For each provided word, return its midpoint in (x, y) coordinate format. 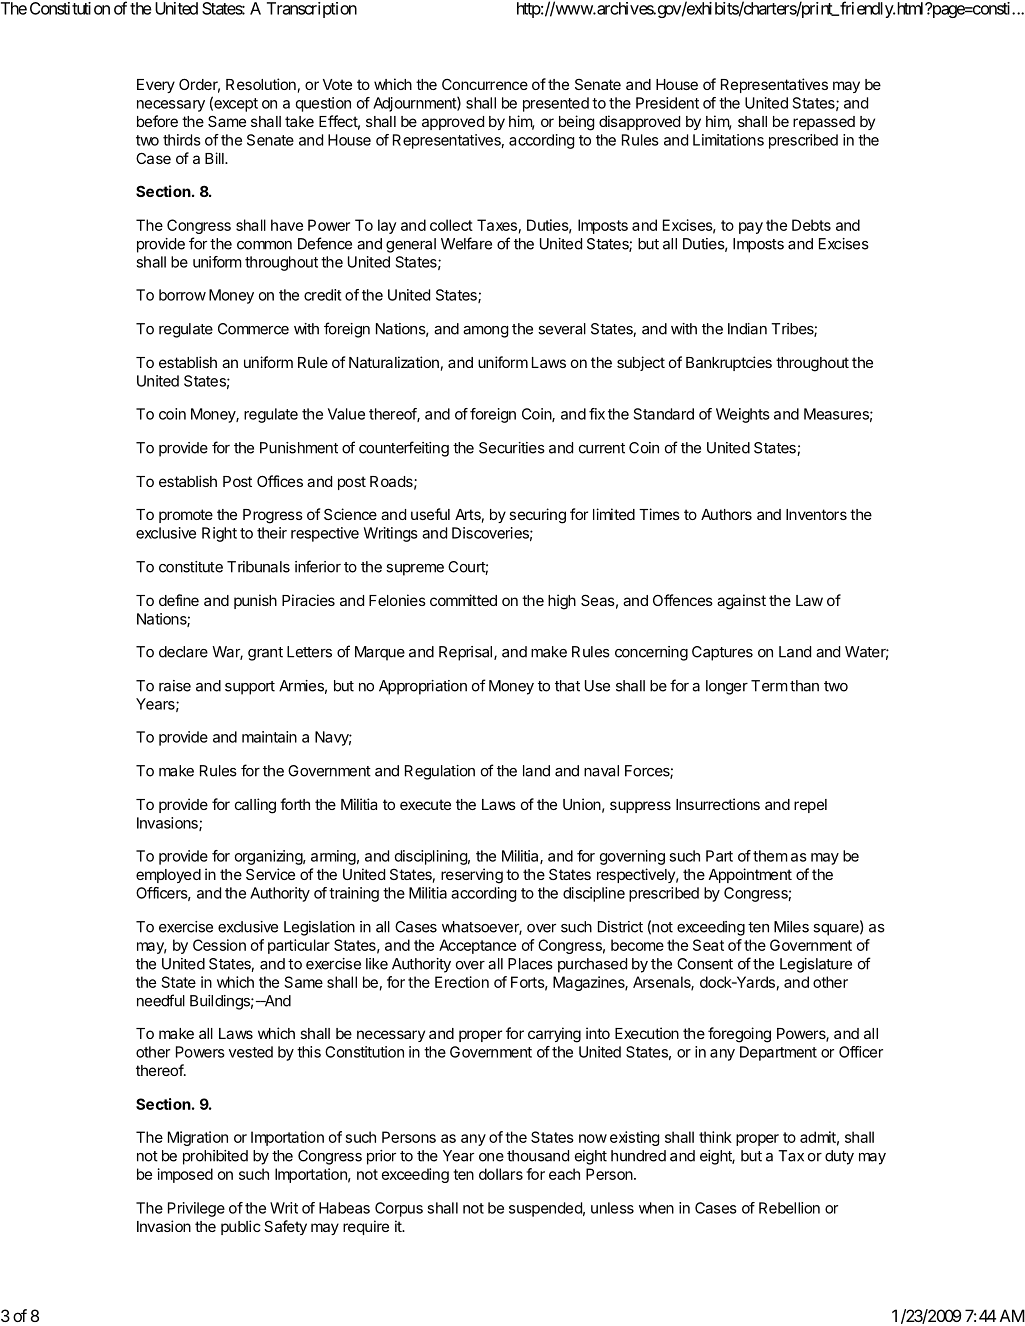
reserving (472, 876)
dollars (501, 1174)
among (485, 332)
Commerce (253, 329)
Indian (747, 329)
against (741, 602)
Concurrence (485, 84)
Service (270, 874)
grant (265, 654)
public (241, 1227)
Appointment (750, 875)
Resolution (261, 84)
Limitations (728, 140)
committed (463, 600)
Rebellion (789, 1208)
